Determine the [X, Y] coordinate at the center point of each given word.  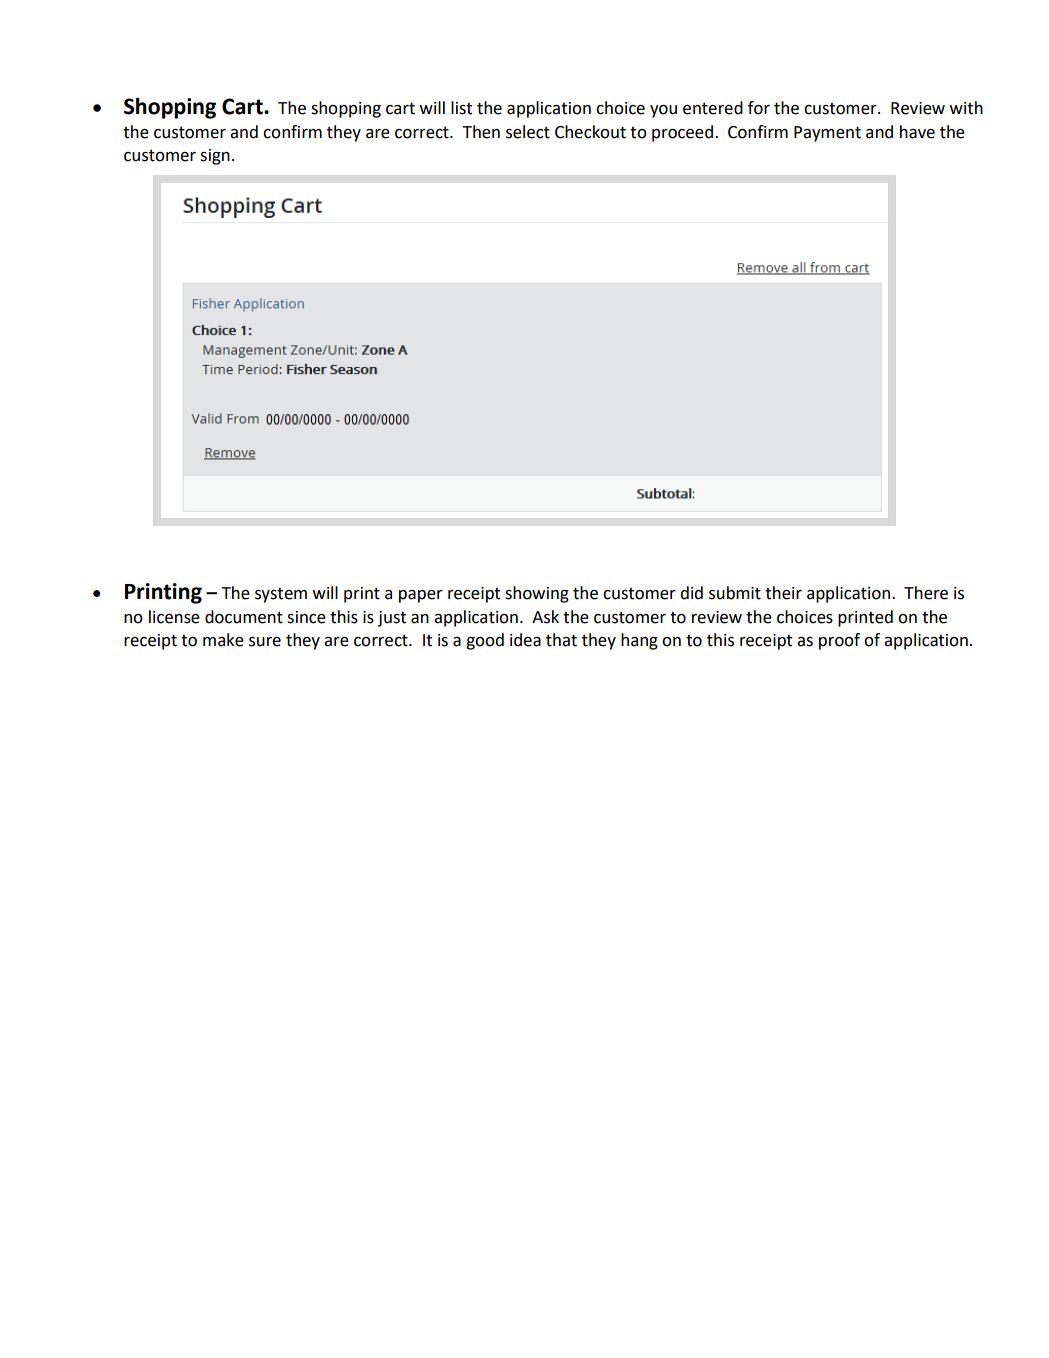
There [926, 593]
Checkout [590, 132]
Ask [545, 617]
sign [215, 157]
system [281, 595]
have [917, 132]
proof [839, 641]
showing [537, 594]
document [244, 617]
